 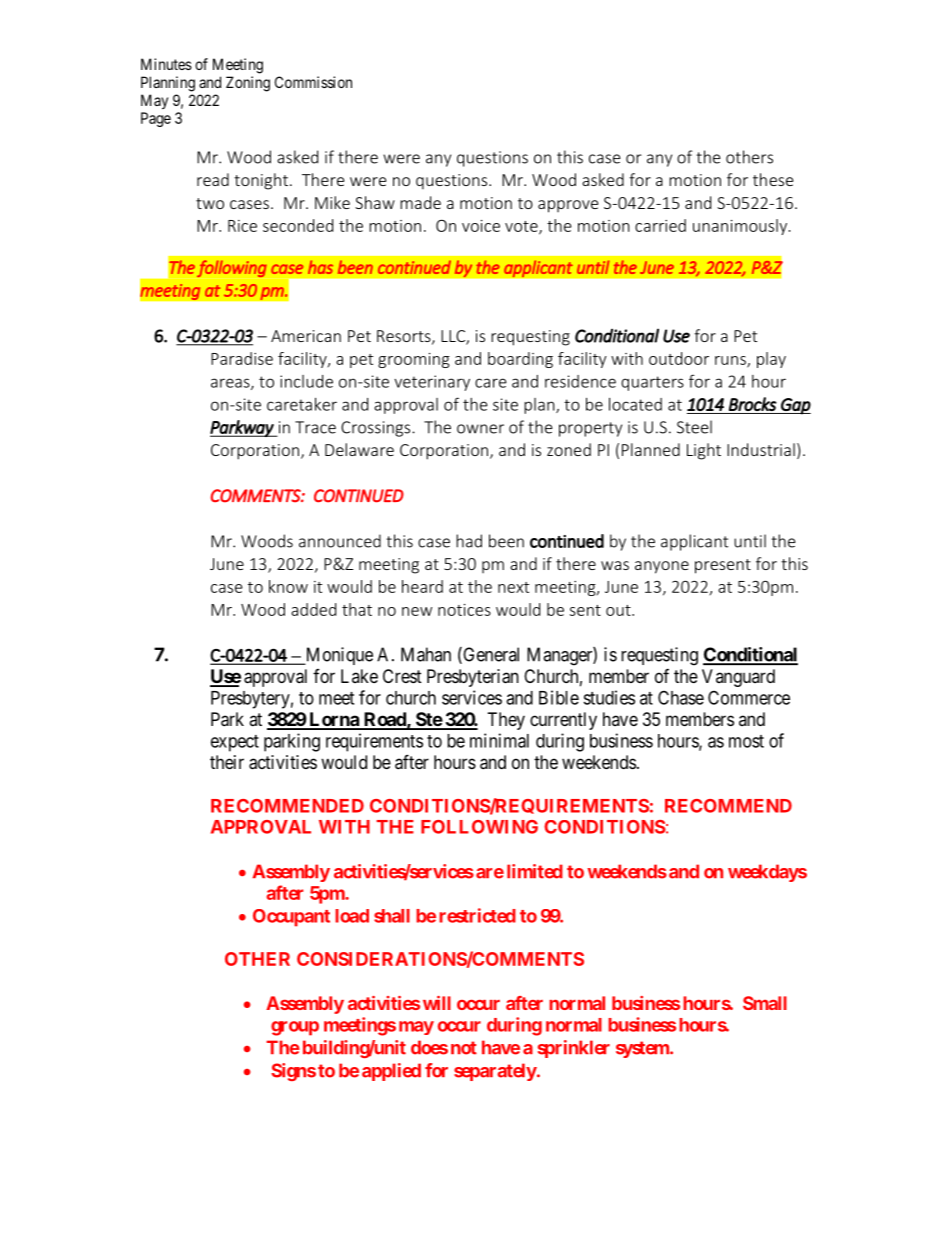 What do you see at coordinates (248, 84) in the screenshot?
I see `Zoning` at bounding box center [248, 84].
